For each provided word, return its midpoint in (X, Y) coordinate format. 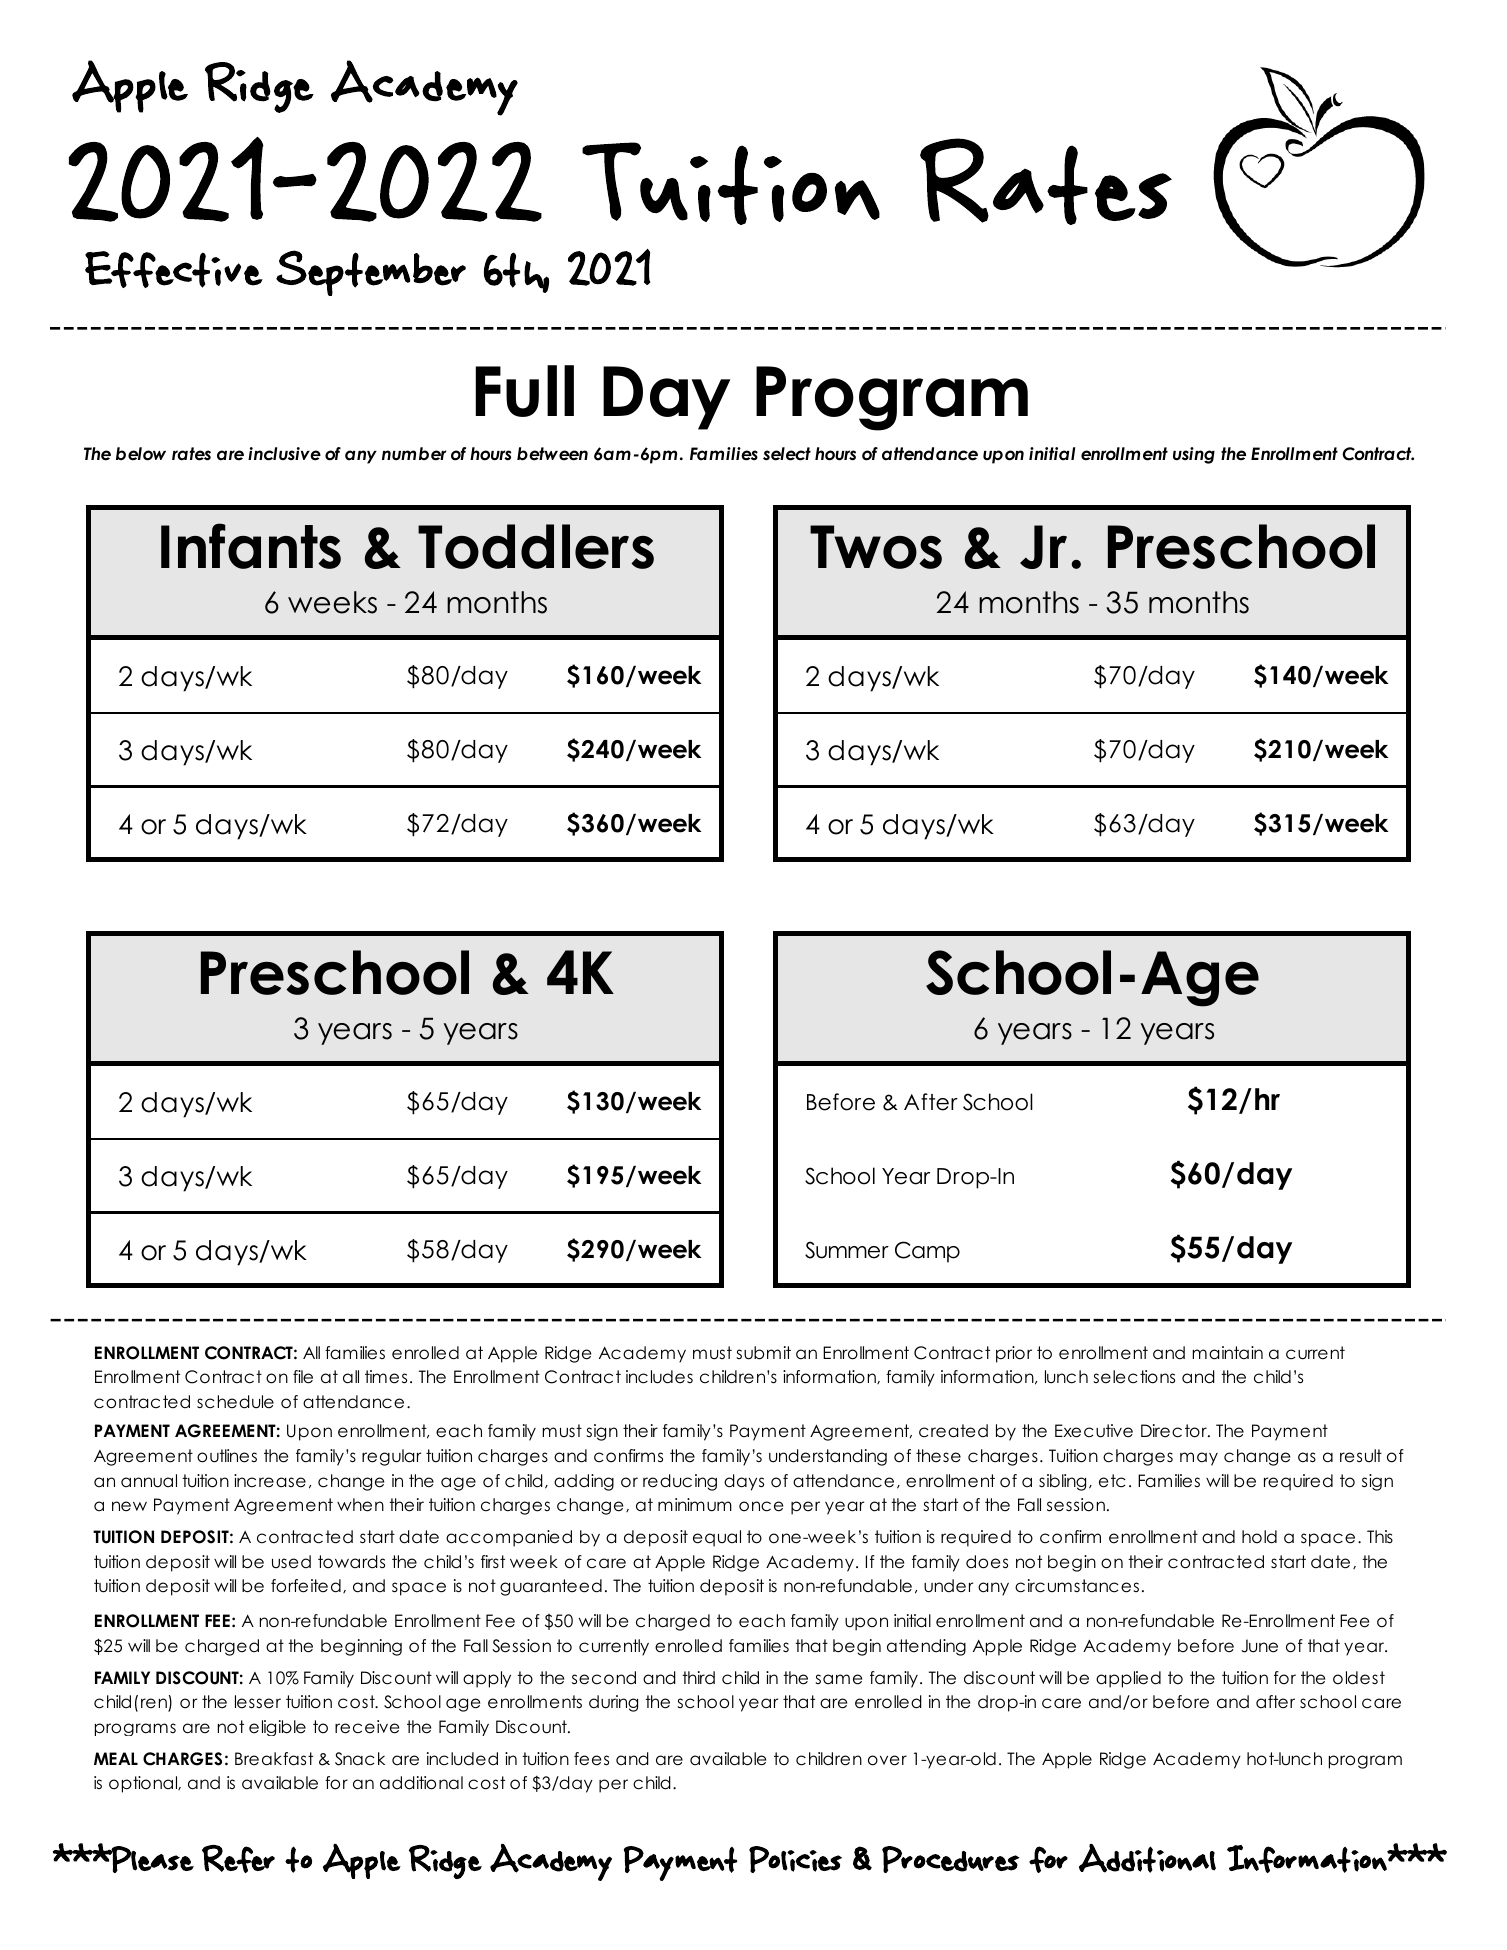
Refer (238, 1859)
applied (1128, 1679)
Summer (847, 1250)
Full (524, 391)
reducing (680, 1482)
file (303, 1377)
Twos (876, 547)
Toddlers (536, 546)
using (1194, 455)
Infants (251, 546)
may (1199, 1459)
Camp (927, 1252)
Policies (795, 1859)
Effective (174, 269)
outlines (227, 1456)
